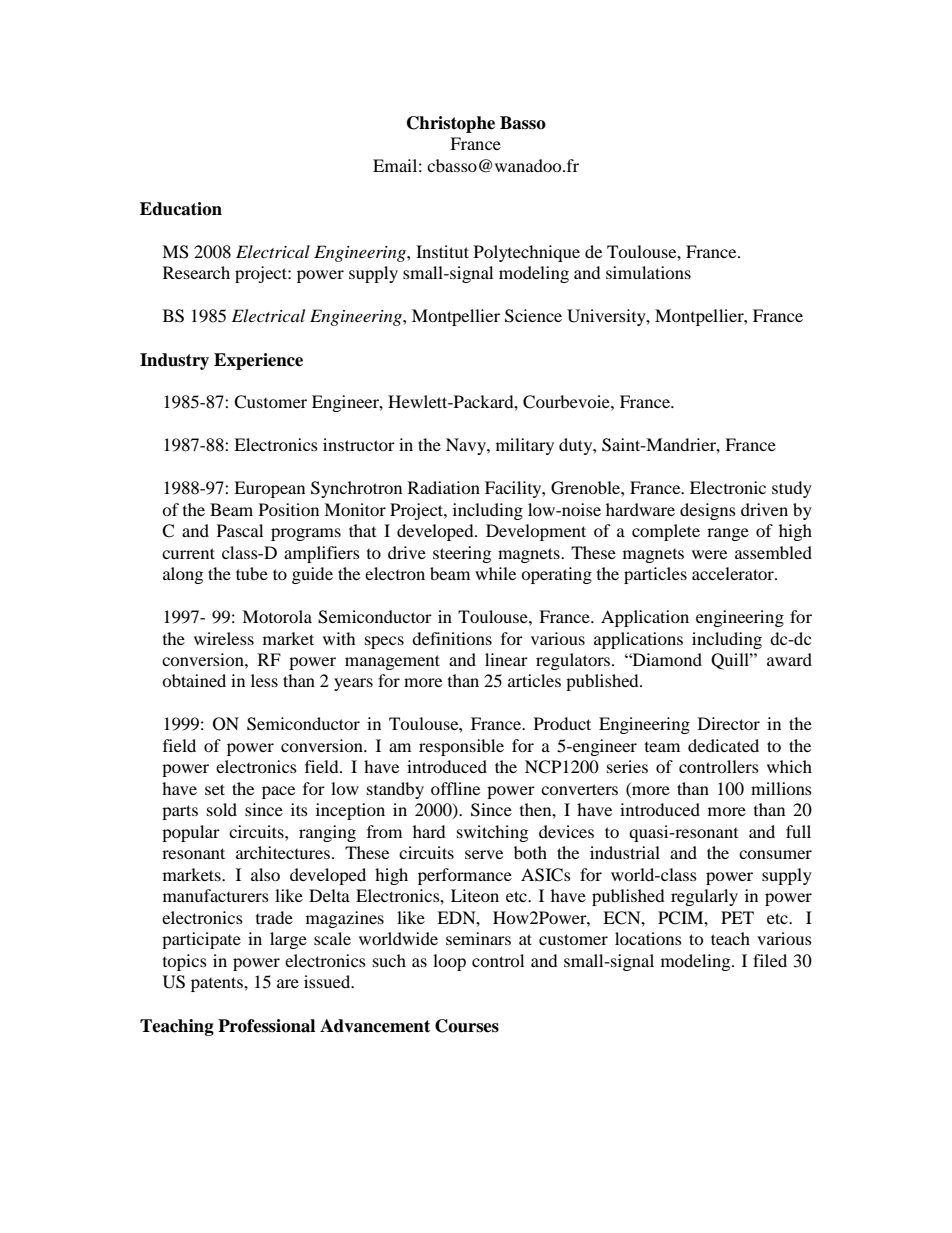  Describe the element at coordinates (729, 723) in the image. I see `Director` at that location.
